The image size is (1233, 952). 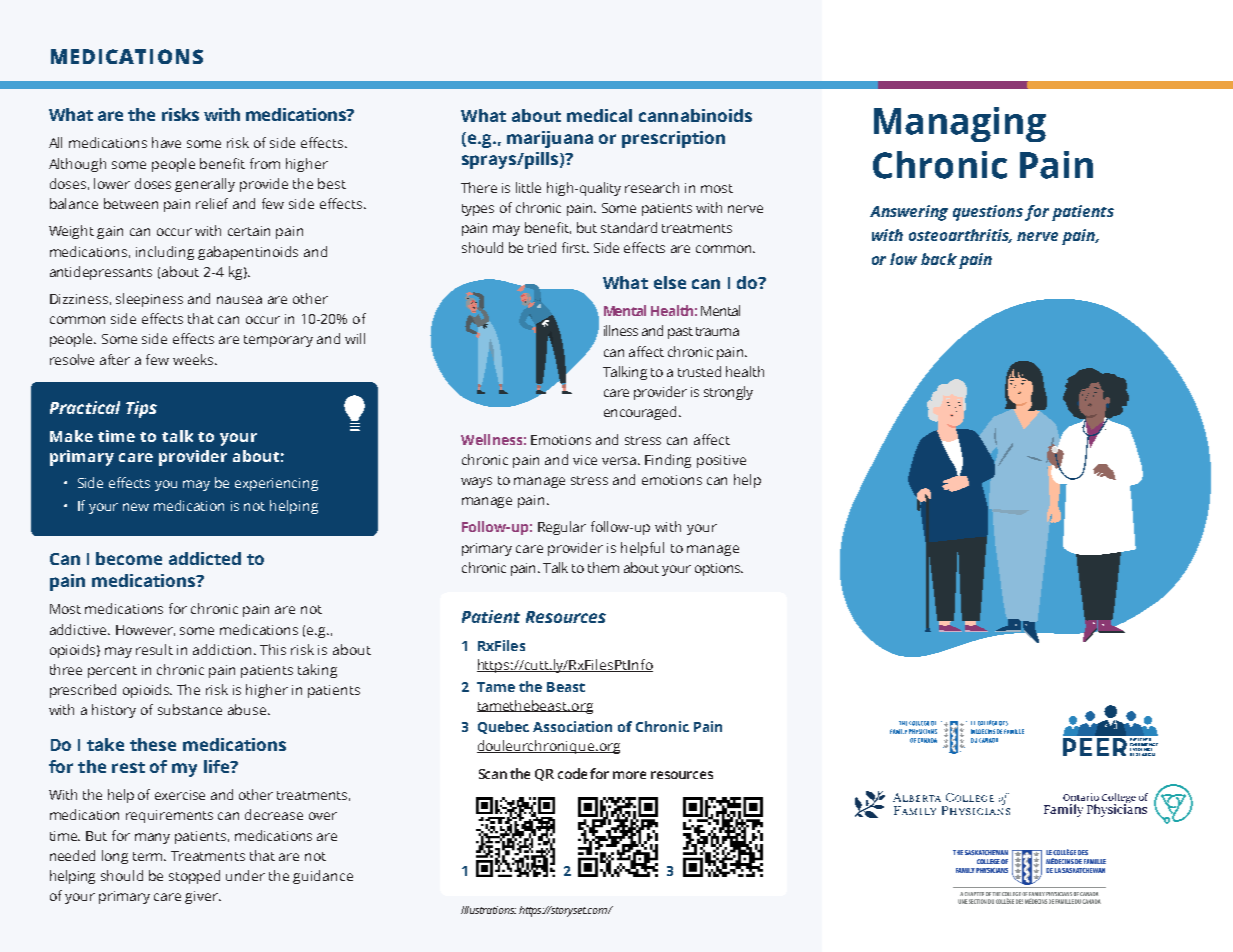 What do you see at coordinates (166, 142) in the document?
I see `have` at bounding box center [166, 142].
